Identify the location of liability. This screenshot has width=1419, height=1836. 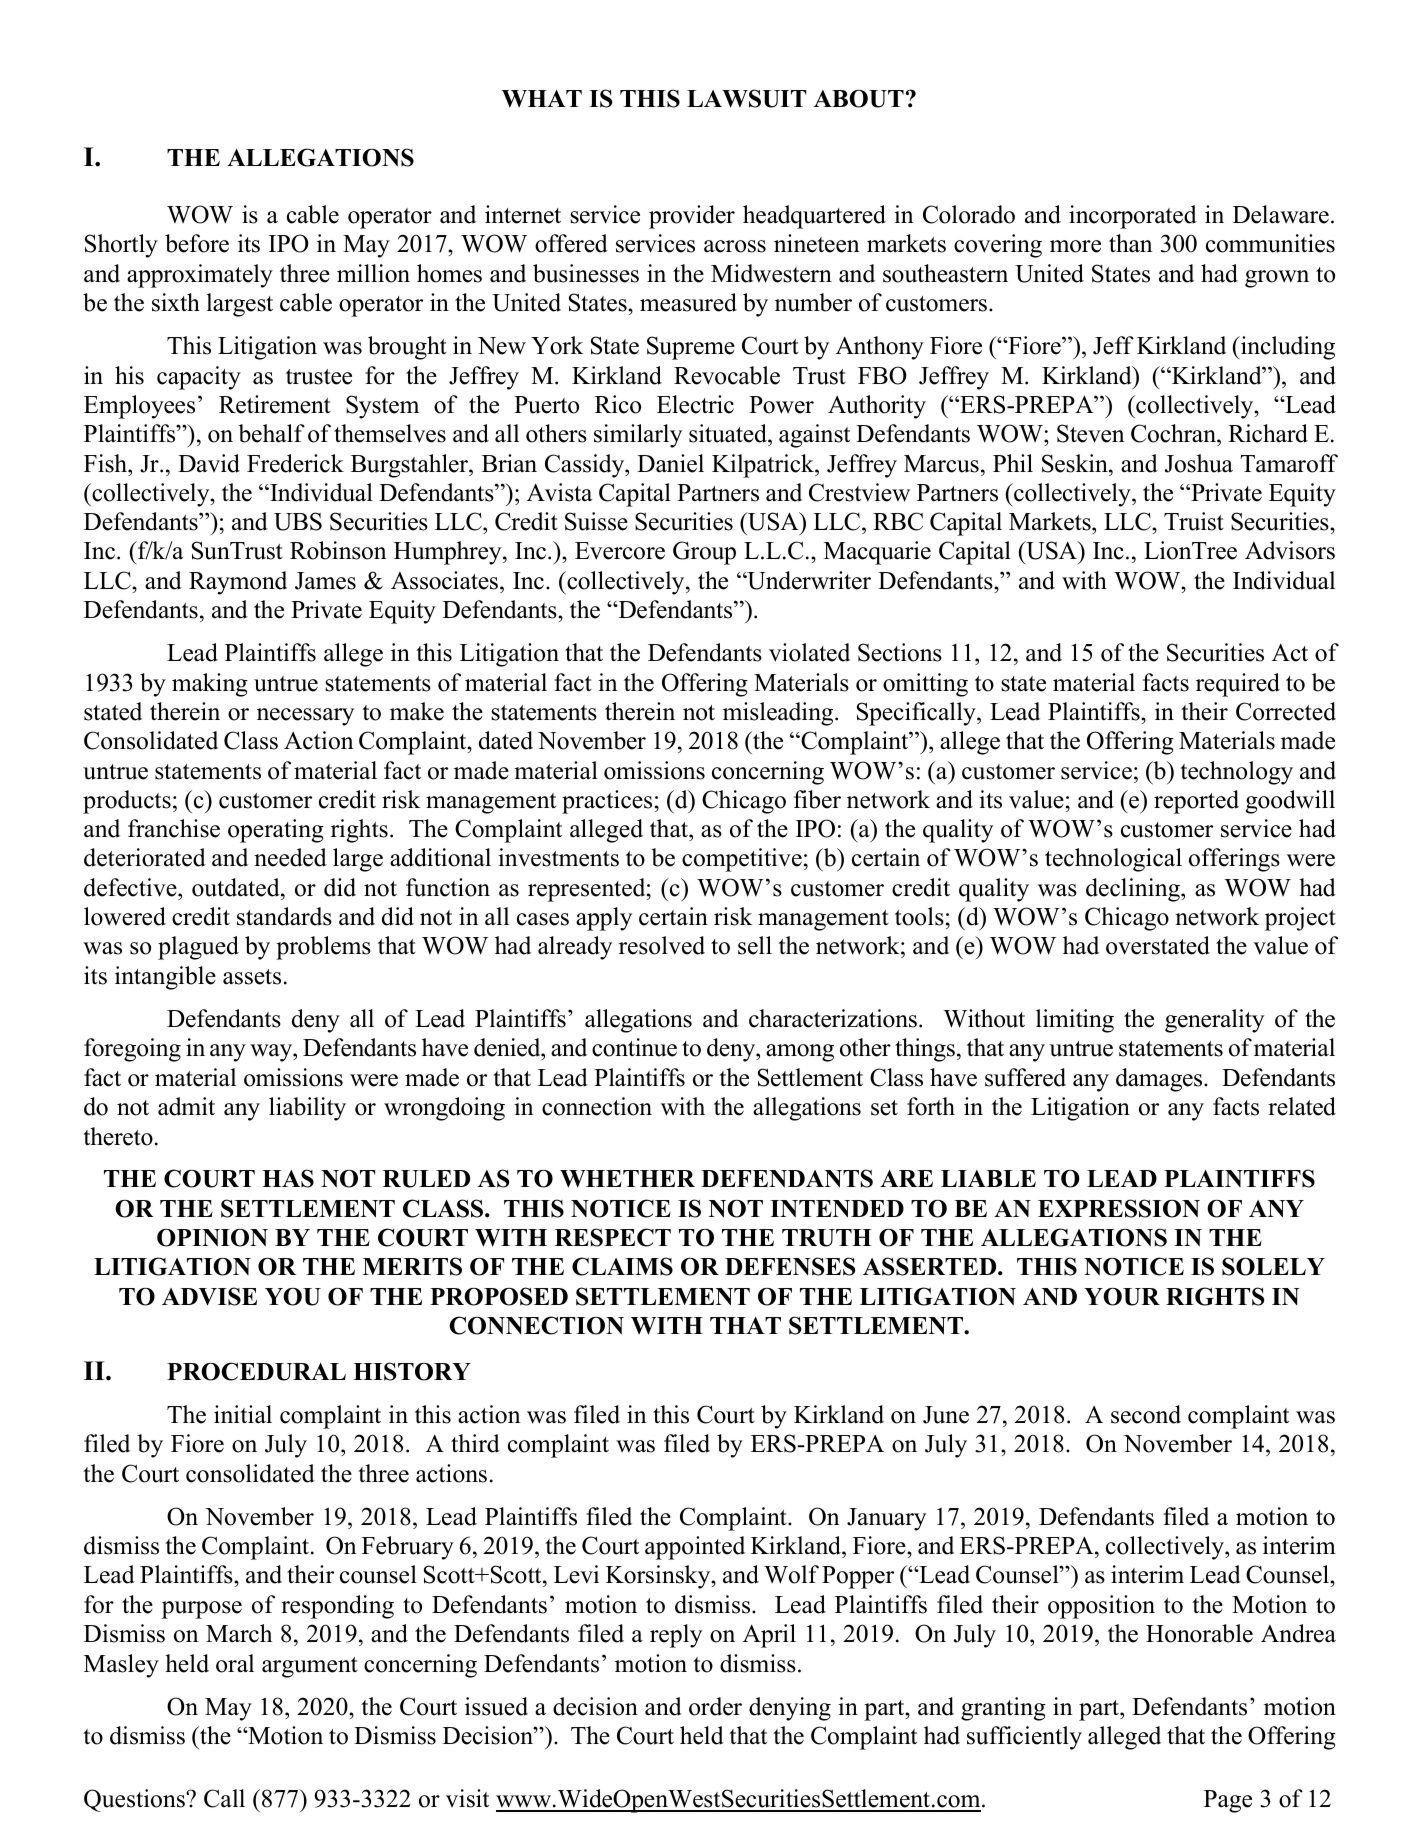
(307, 1109).
